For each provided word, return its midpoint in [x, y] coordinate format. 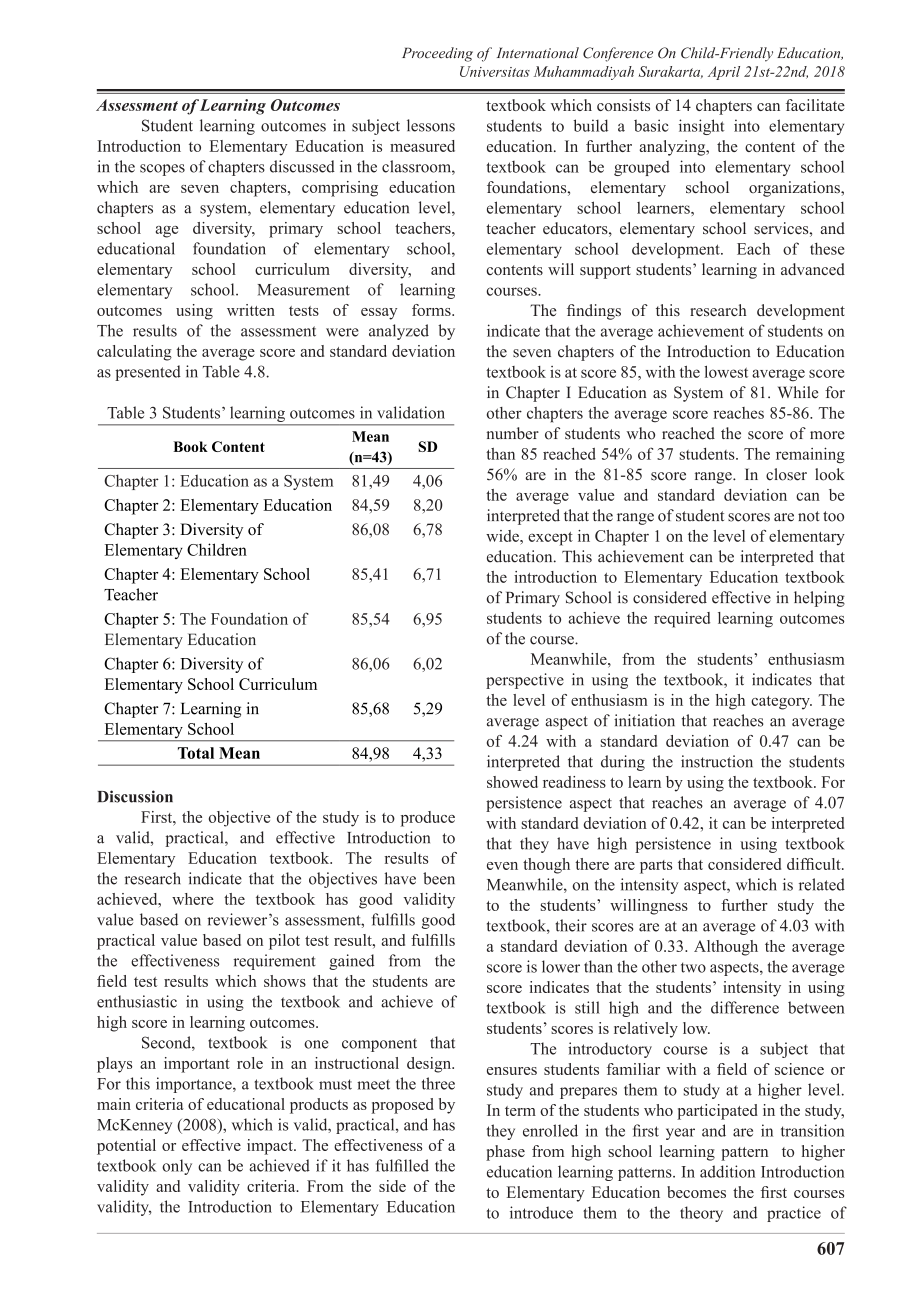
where [193, 899]
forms [432, 310]
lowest [726, 371]
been [439, 878]
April [724, 73]
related [822, 884]
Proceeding [437, 54]
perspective [525, 681]
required [682, 620]
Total [196, 753]
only [177, 1167]
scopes [162, 170]
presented [148, 373]
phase [505, 1153]
